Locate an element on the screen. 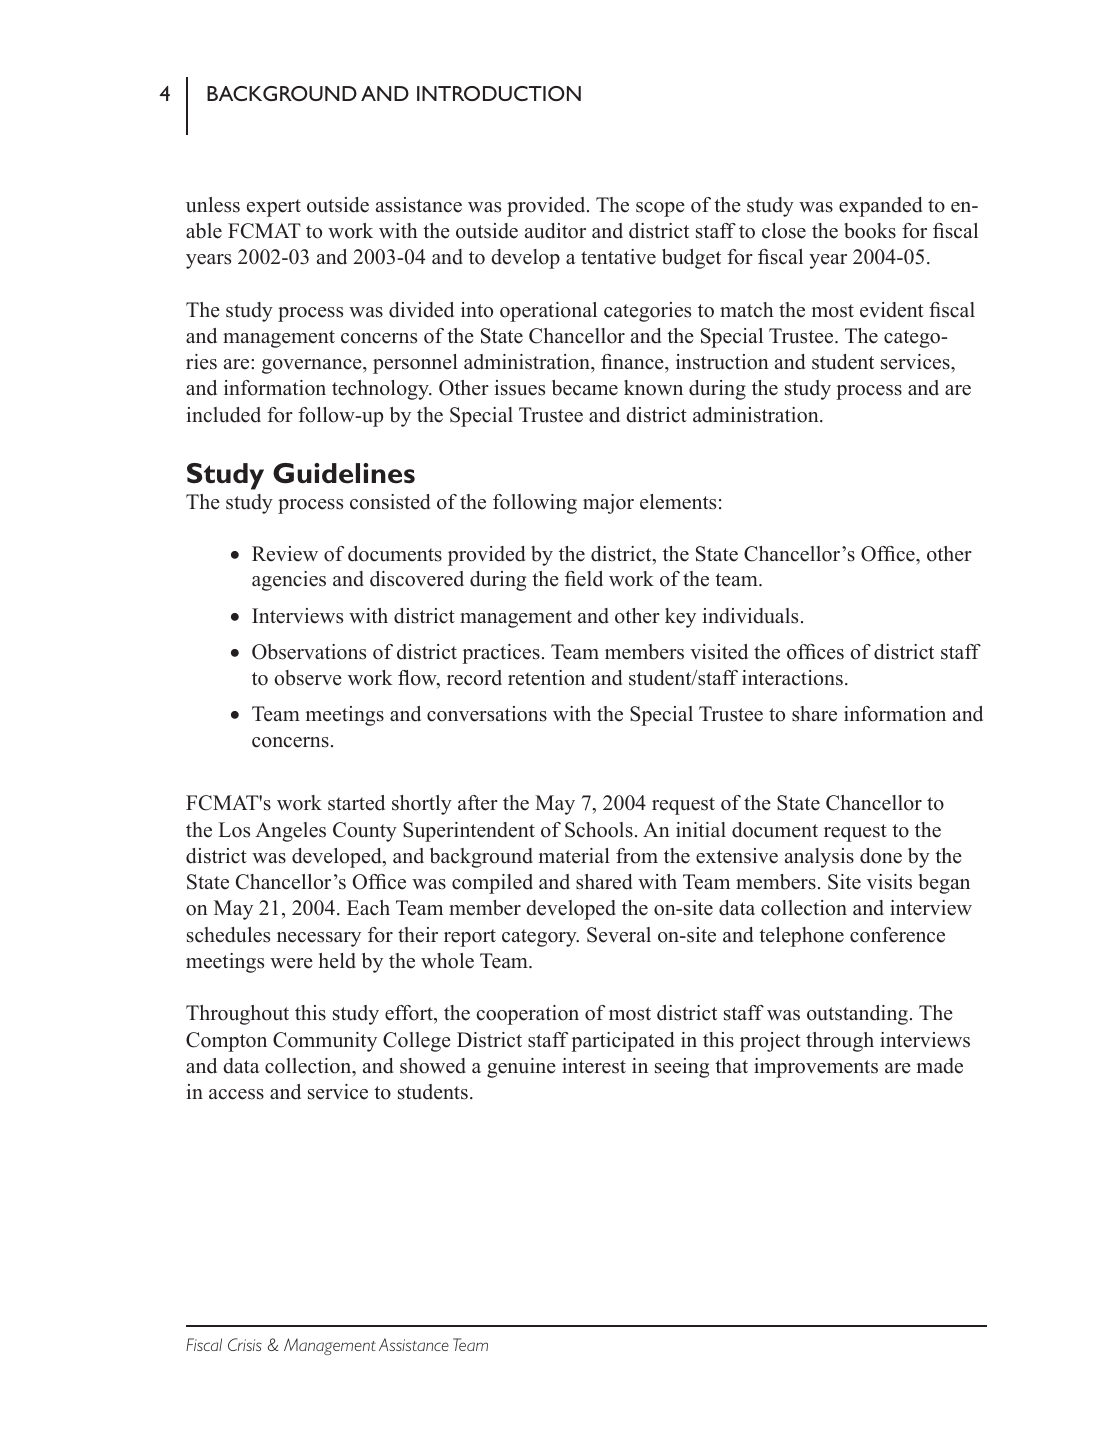 The width and height of the screenshot is (1116, 1444). expanded is located at coordinates (880, 207).
